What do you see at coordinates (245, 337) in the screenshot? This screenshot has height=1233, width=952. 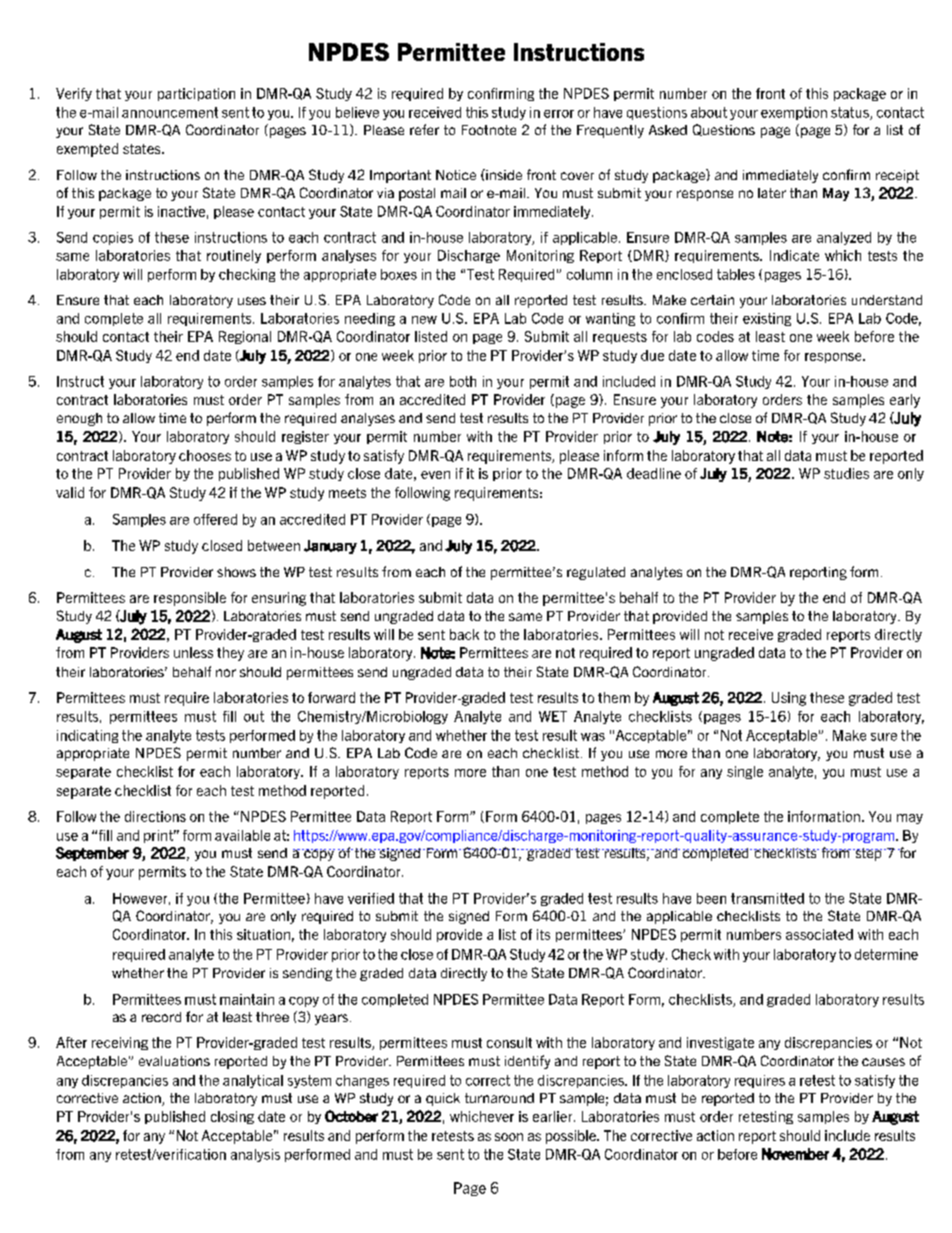 I see `Regional` at bounding box center [245, 337].
